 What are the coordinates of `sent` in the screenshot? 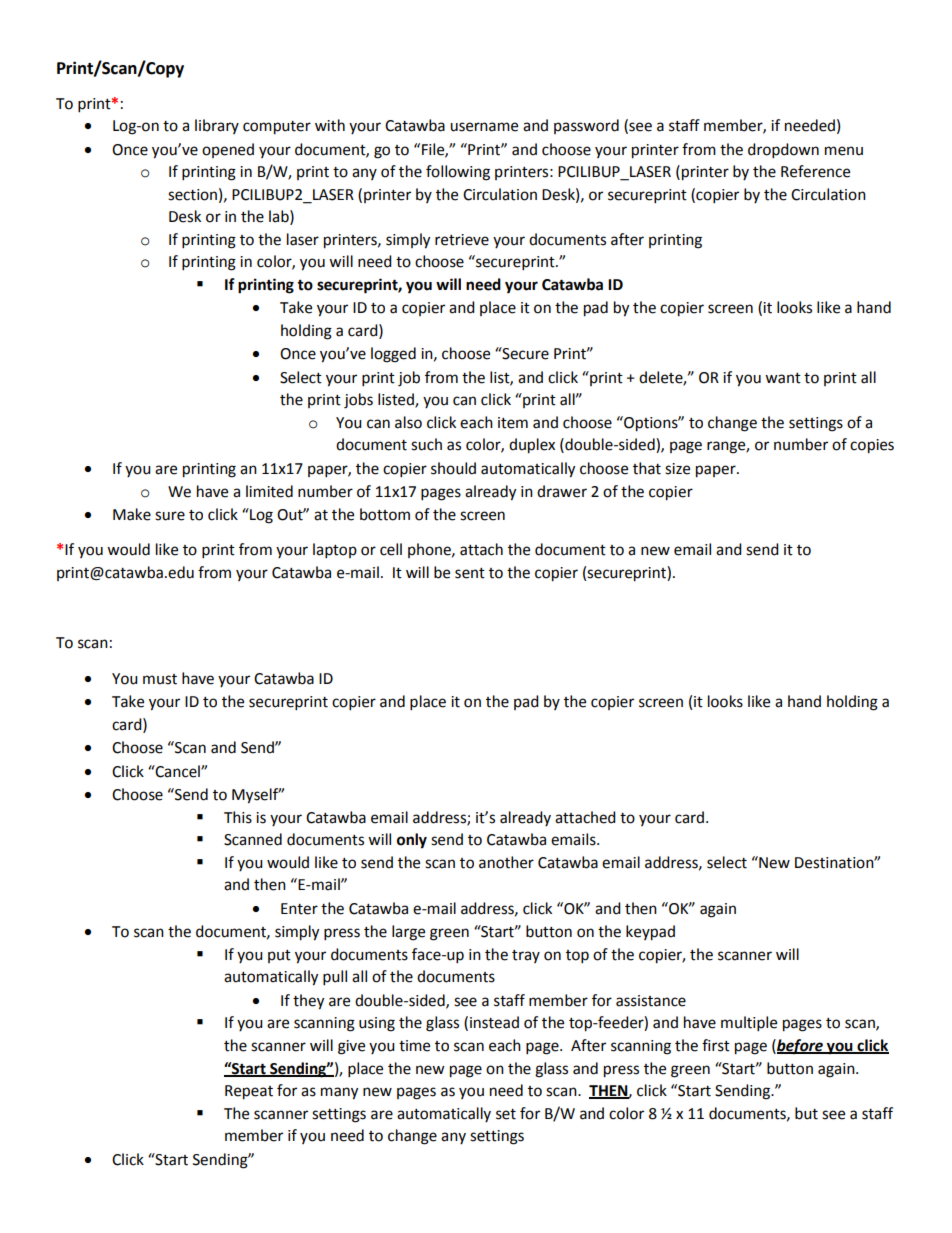 It's located at (470, 573).
